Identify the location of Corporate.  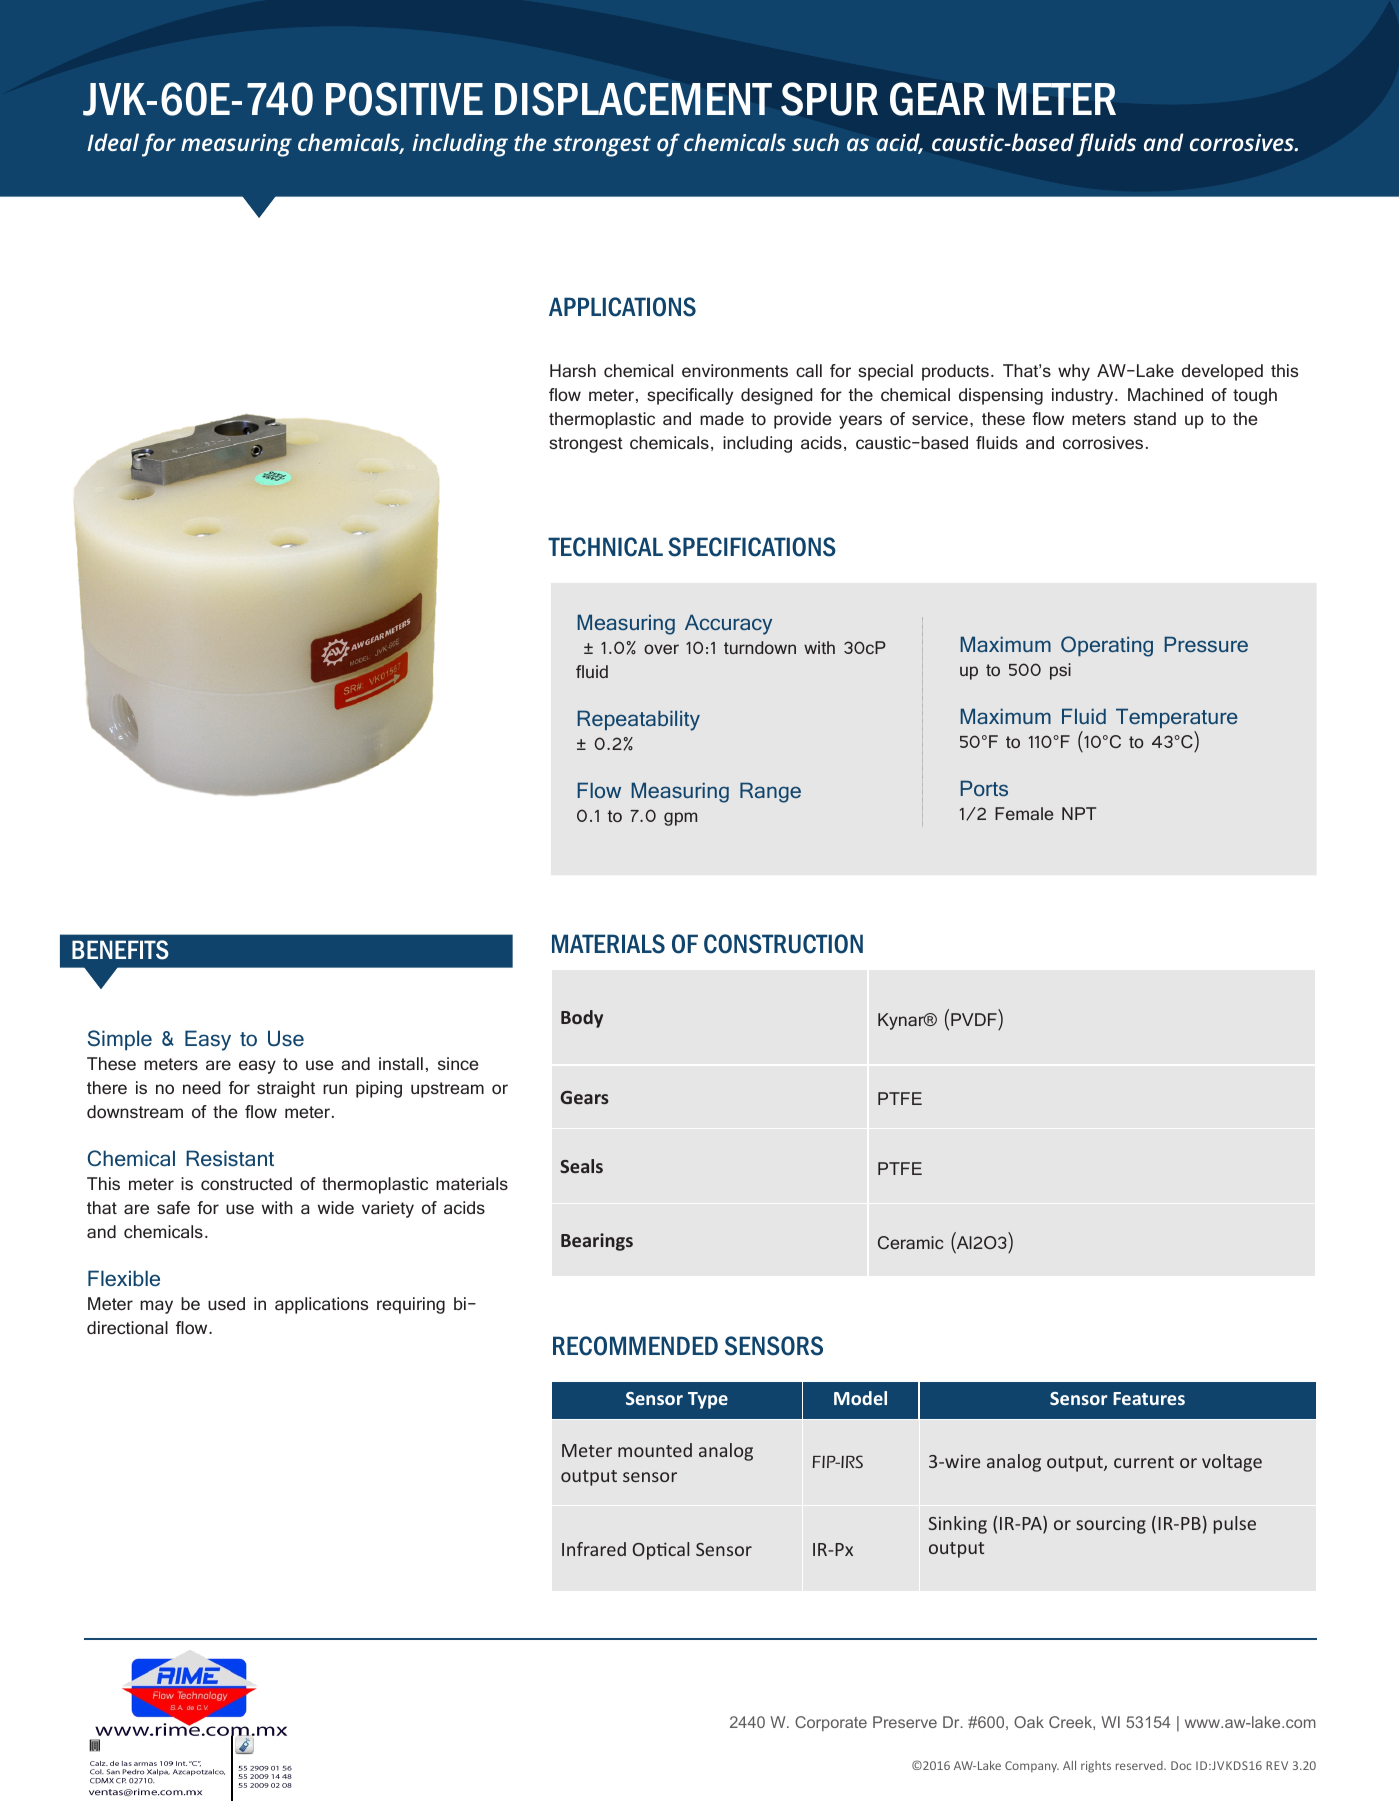
(831, 1723).
